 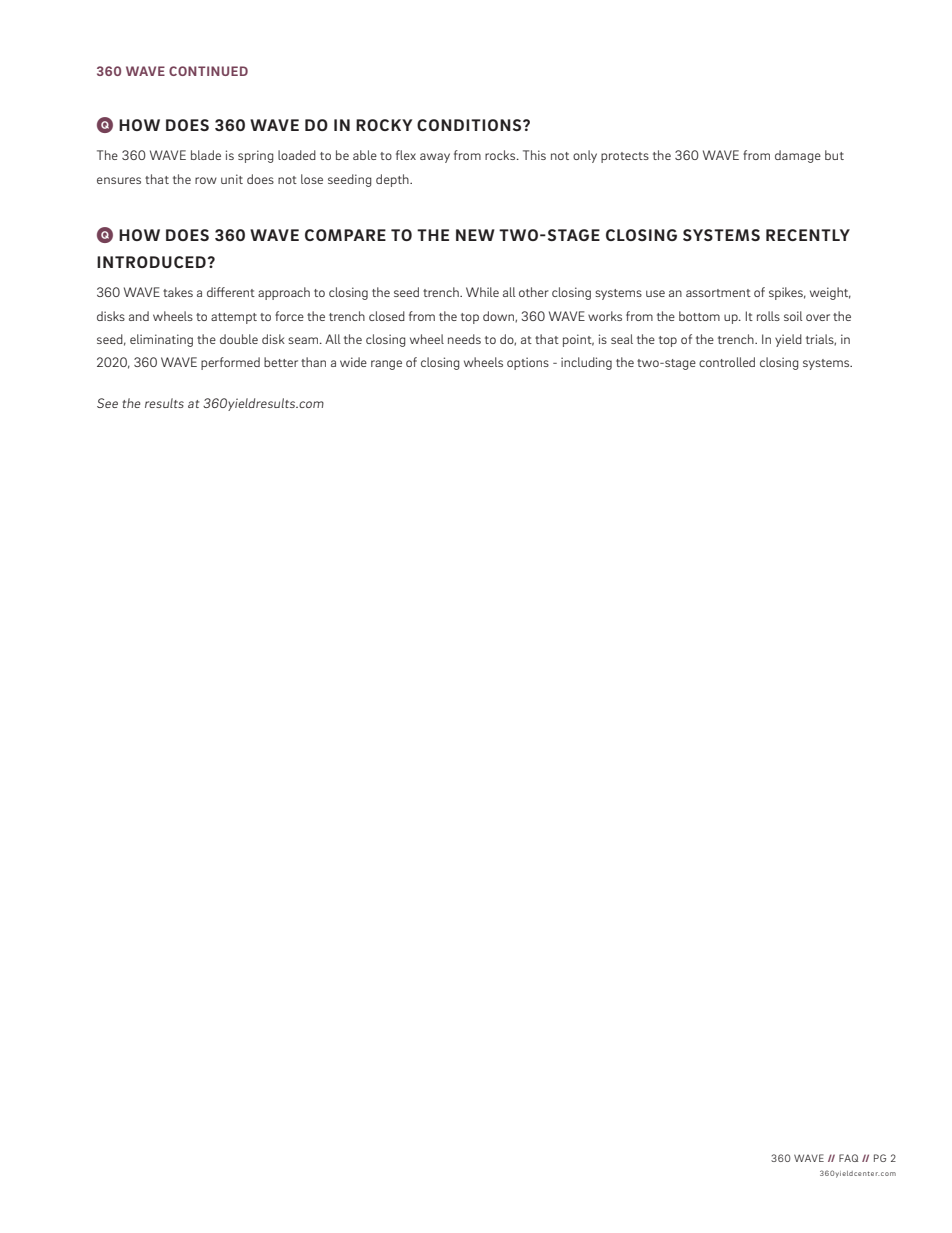 I want to click on FAQ, so click(x=848, y=1158).
